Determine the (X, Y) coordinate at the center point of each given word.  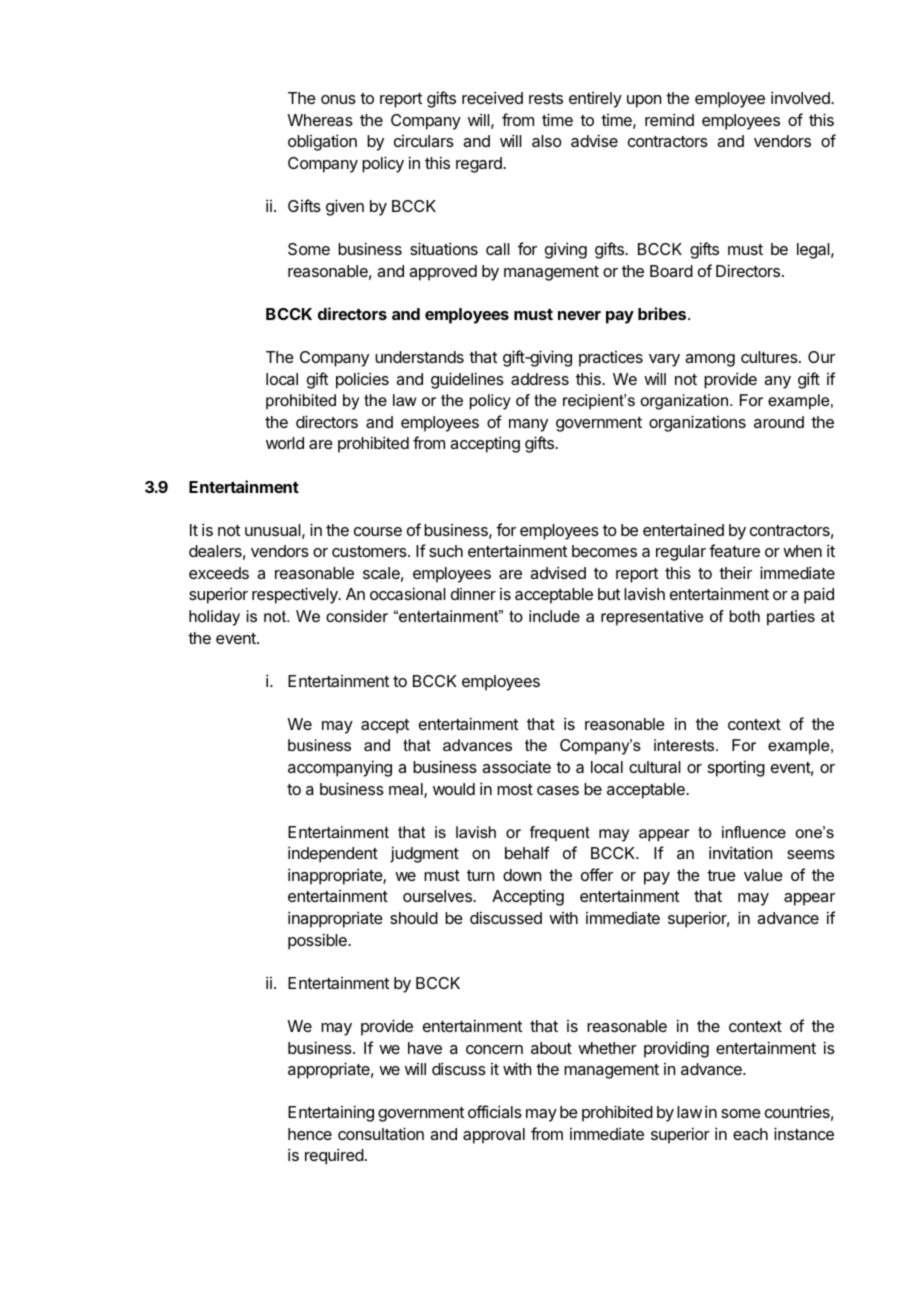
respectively (296, 595)
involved (801, 97)
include (554, 616)
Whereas (320, 120)
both (745, 616)
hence (310, 1134)
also (547, 141)
